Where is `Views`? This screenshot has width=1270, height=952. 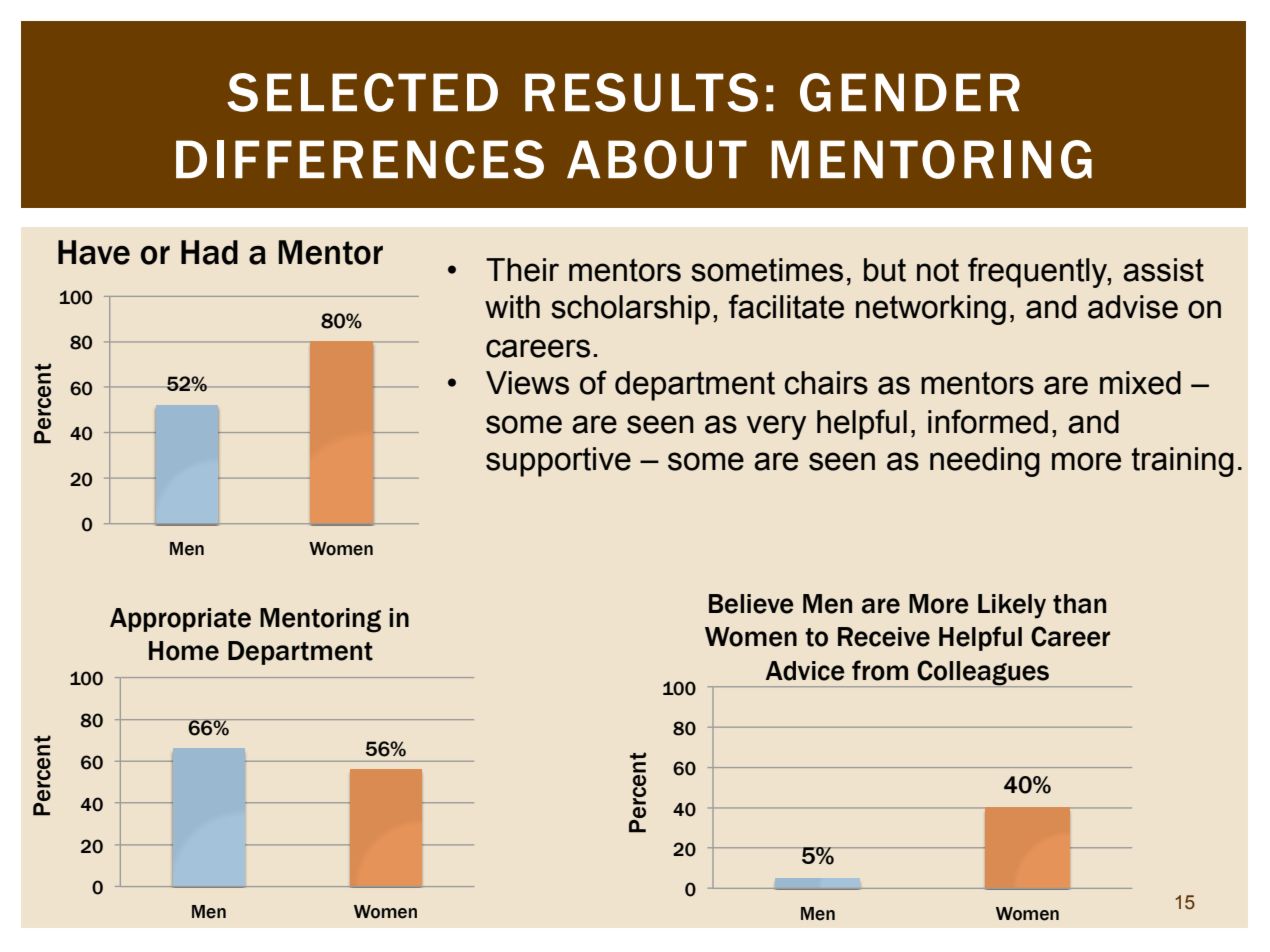 Views is located at coordinates (527, 383).
